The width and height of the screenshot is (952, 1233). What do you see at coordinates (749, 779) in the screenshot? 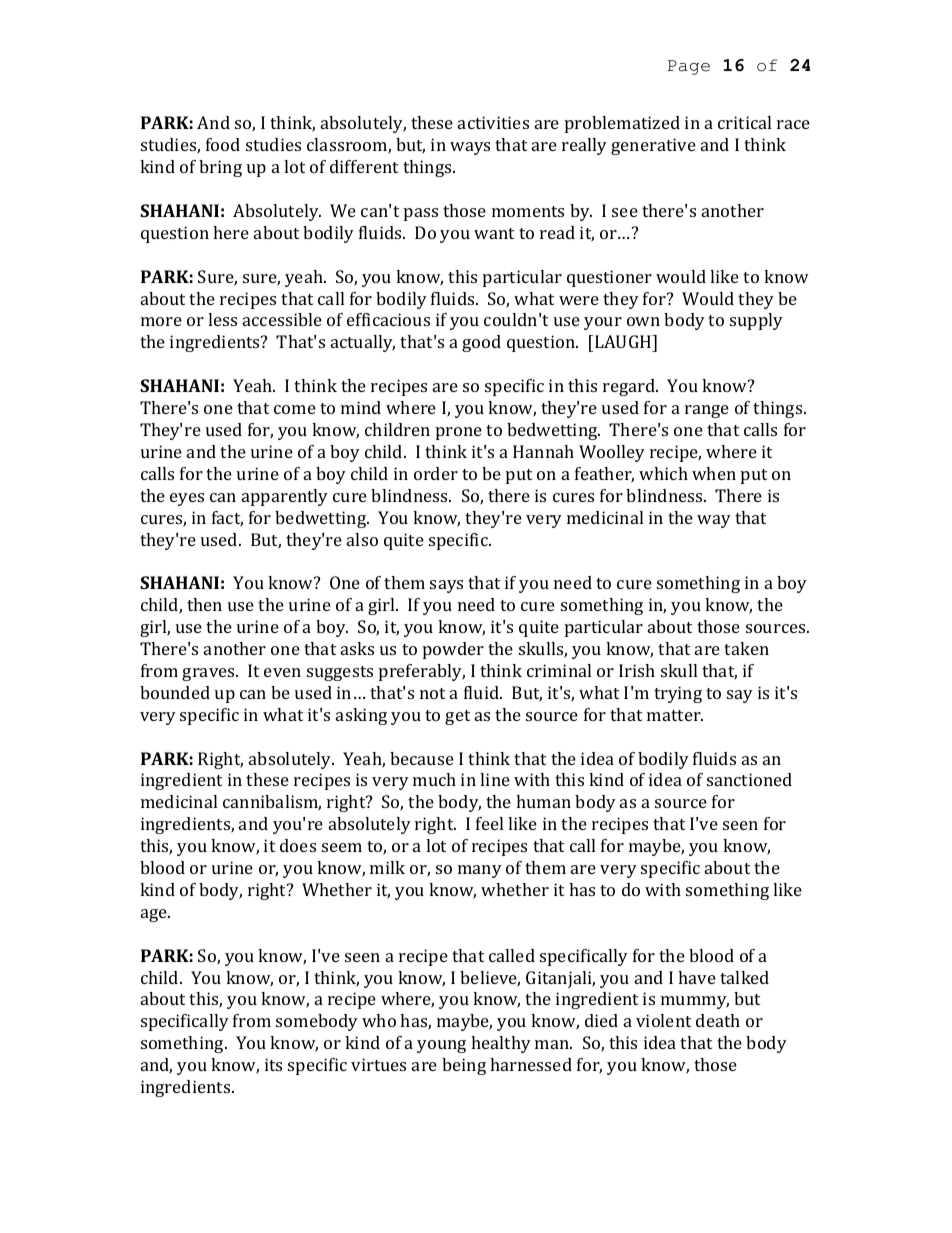
I see `sanctioned` at bounding box center [749, 779].
